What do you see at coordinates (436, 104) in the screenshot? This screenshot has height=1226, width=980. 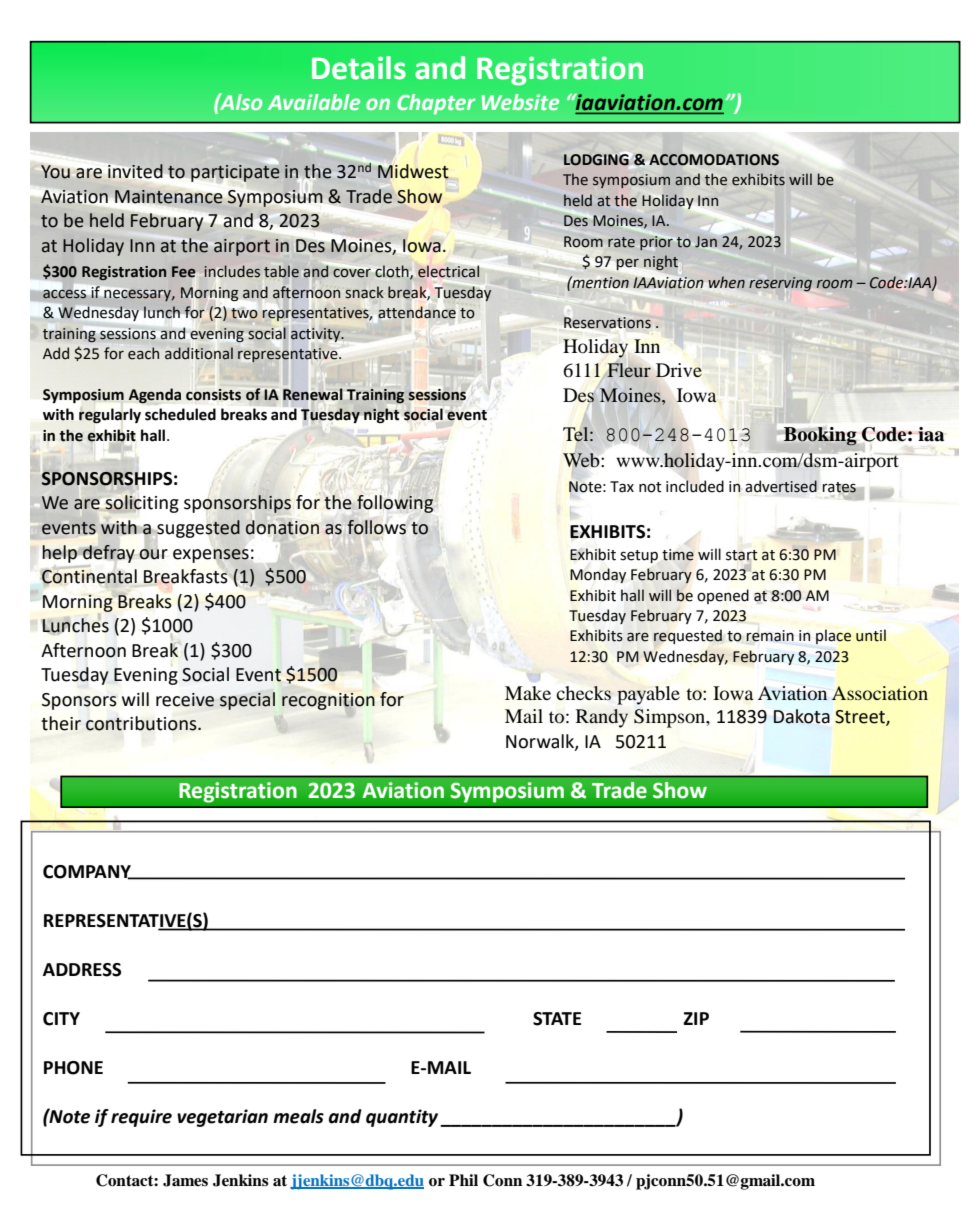 I see `Chapter` at bounding box center [436, 104].
